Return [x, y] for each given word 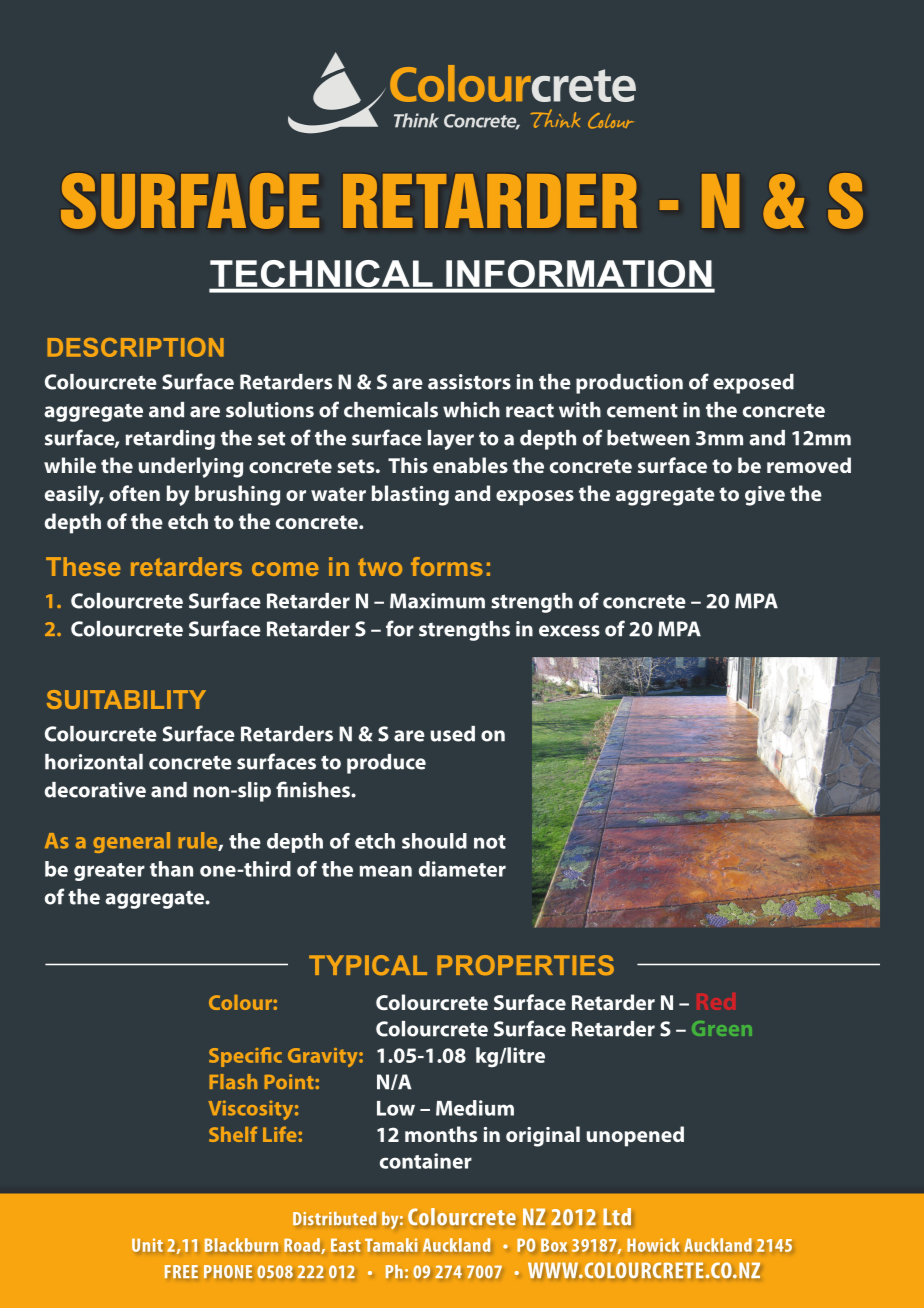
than [171, 869]
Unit [147, 1245]
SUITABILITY [126, 699]
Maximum [437, 601]
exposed [753, 384]
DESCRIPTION [135, 347]
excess [569, 631]
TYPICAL [368, 965]
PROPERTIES [525, 965]
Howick [653, 1245]
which [471, 410]
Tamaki [391, 1245]
